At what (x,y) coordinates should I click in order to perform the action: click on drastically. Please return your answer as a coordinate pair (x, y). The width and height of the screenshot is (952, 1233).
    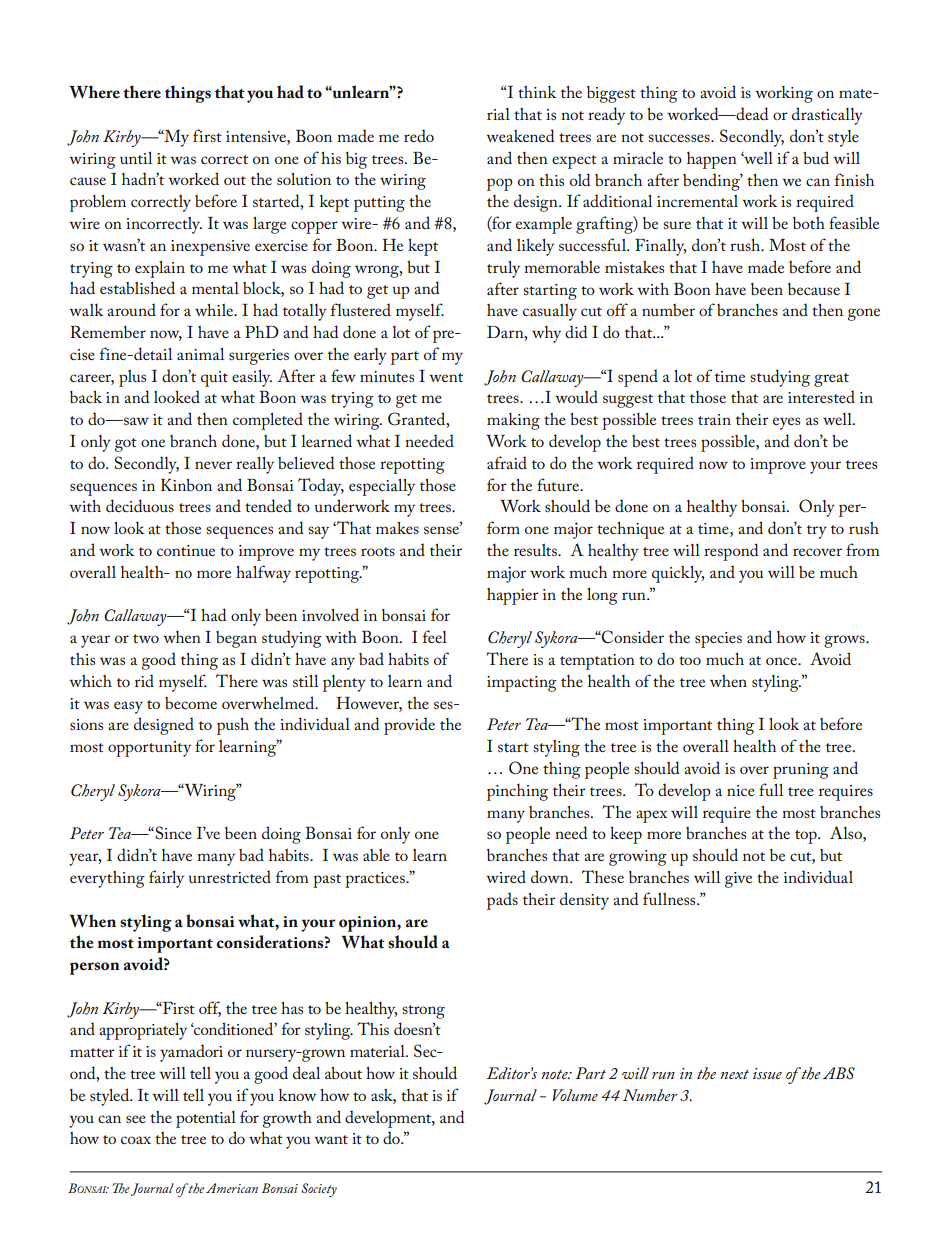
    Looking at the image, I should click on (827, 116).
